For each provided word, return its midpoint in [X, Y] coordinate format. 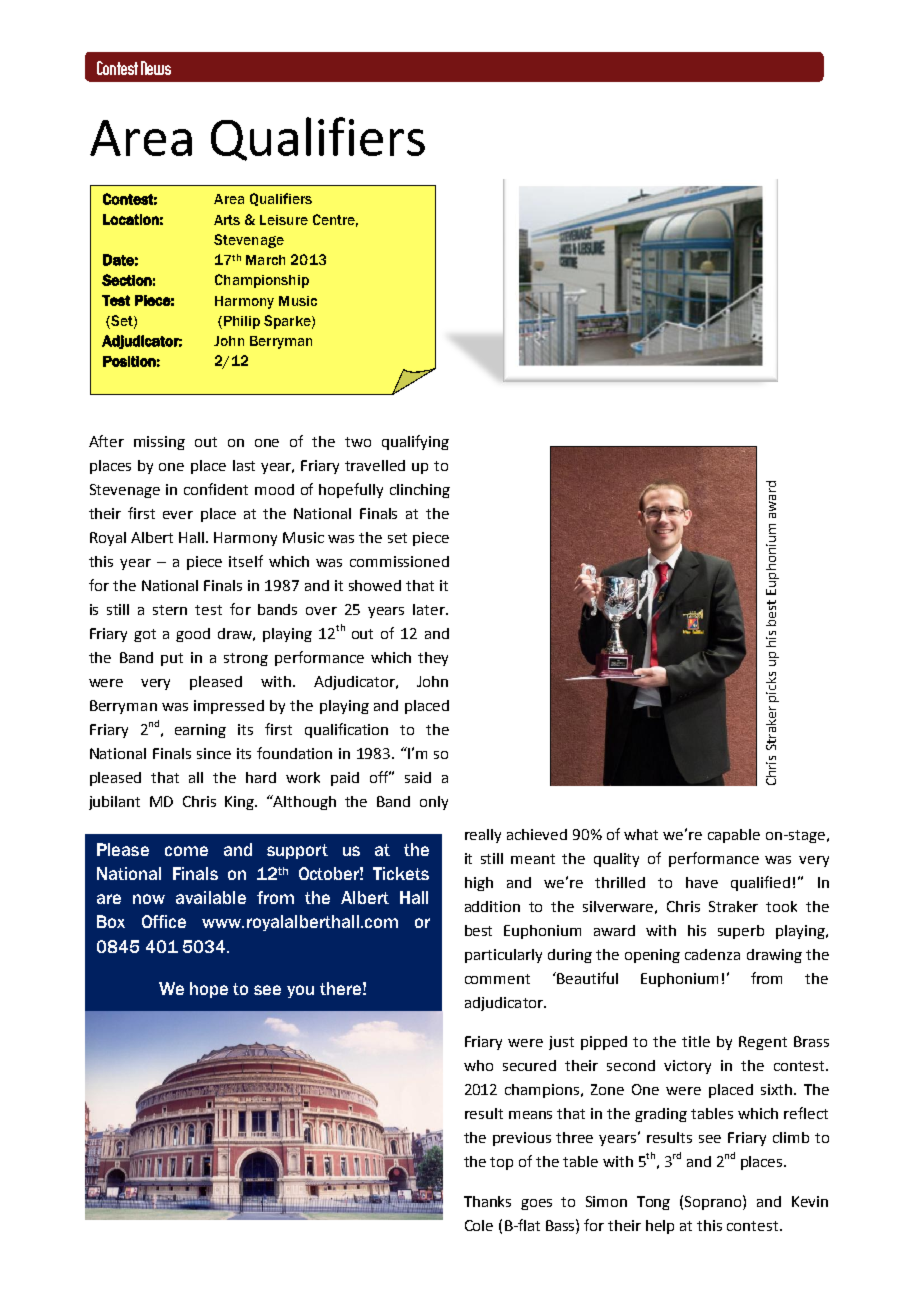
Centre [335, 220]
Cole [479, 1225]
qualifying [415, 442]
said [418, 777]
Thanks [487, 1201]
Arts [227, 220]
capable [734, 836]
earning [200, 731]
